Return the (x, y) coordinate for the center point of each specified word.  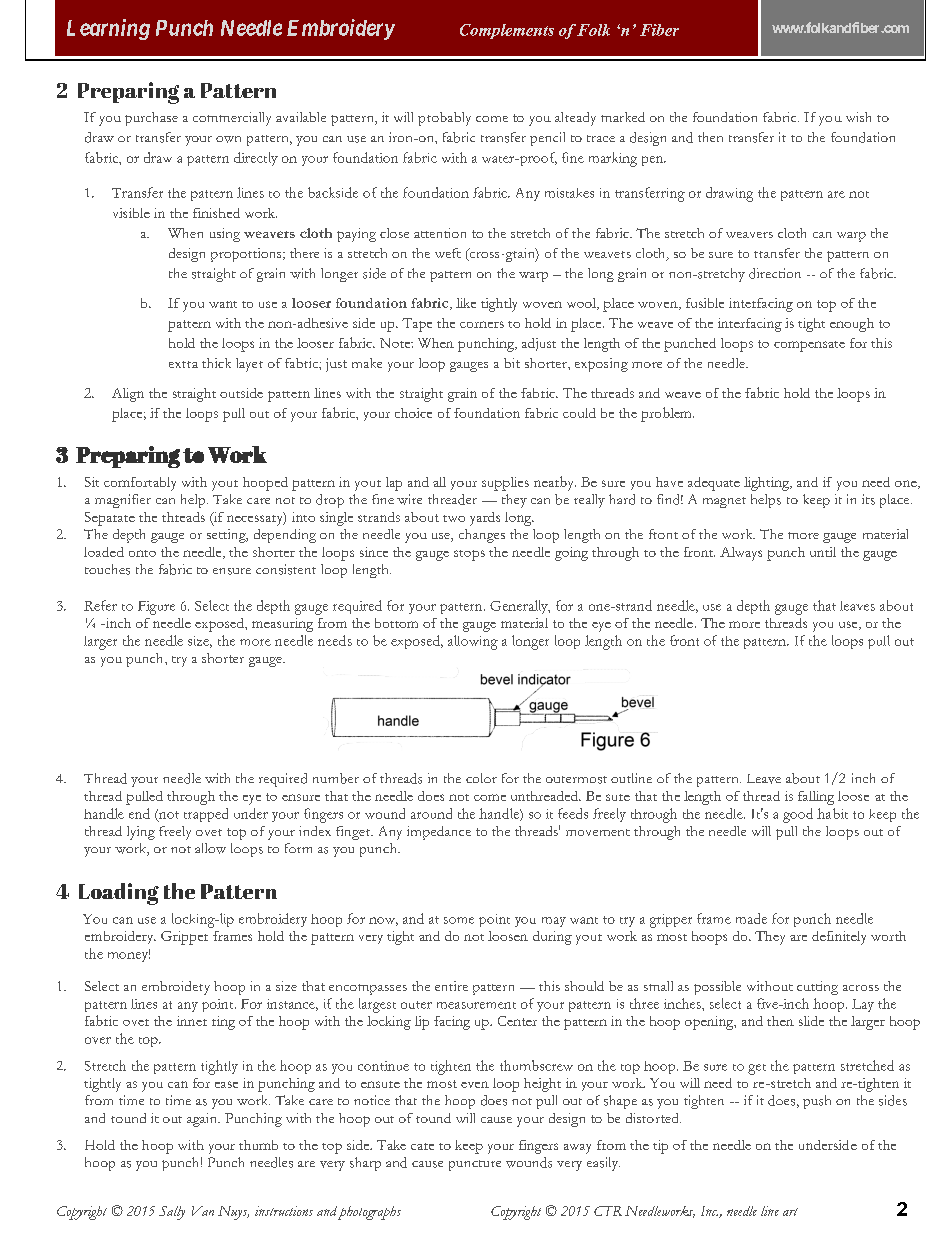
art (790, 1212)
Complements (507, 31)
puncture (475, 1165)
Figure (156, 608)
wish (858, 117)
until (823, 552)
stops (469, 555)
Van (203, 1211)
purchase (151, 119)
